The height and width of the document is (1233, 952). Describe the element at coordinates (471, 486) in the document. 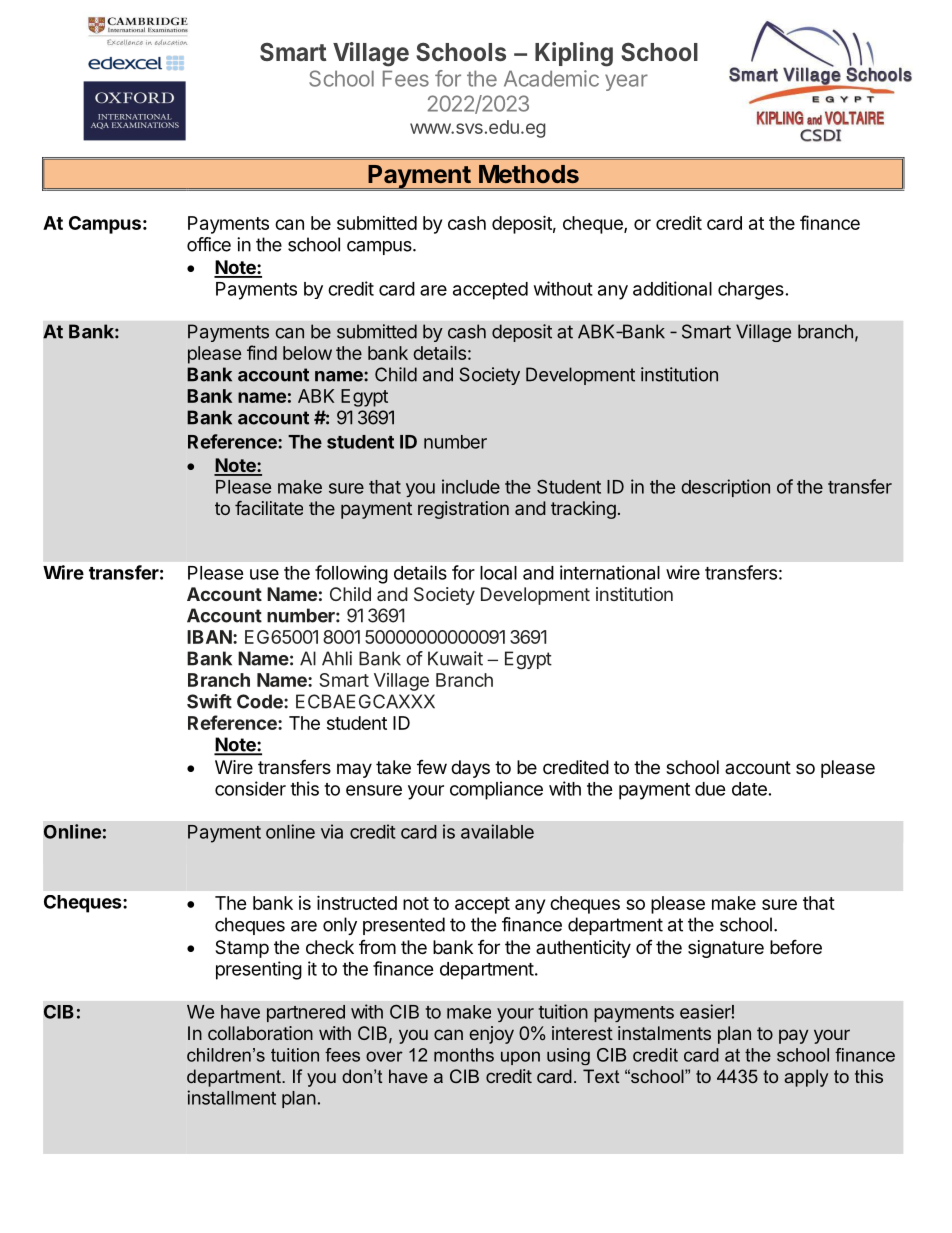

I see `include` at that location.
